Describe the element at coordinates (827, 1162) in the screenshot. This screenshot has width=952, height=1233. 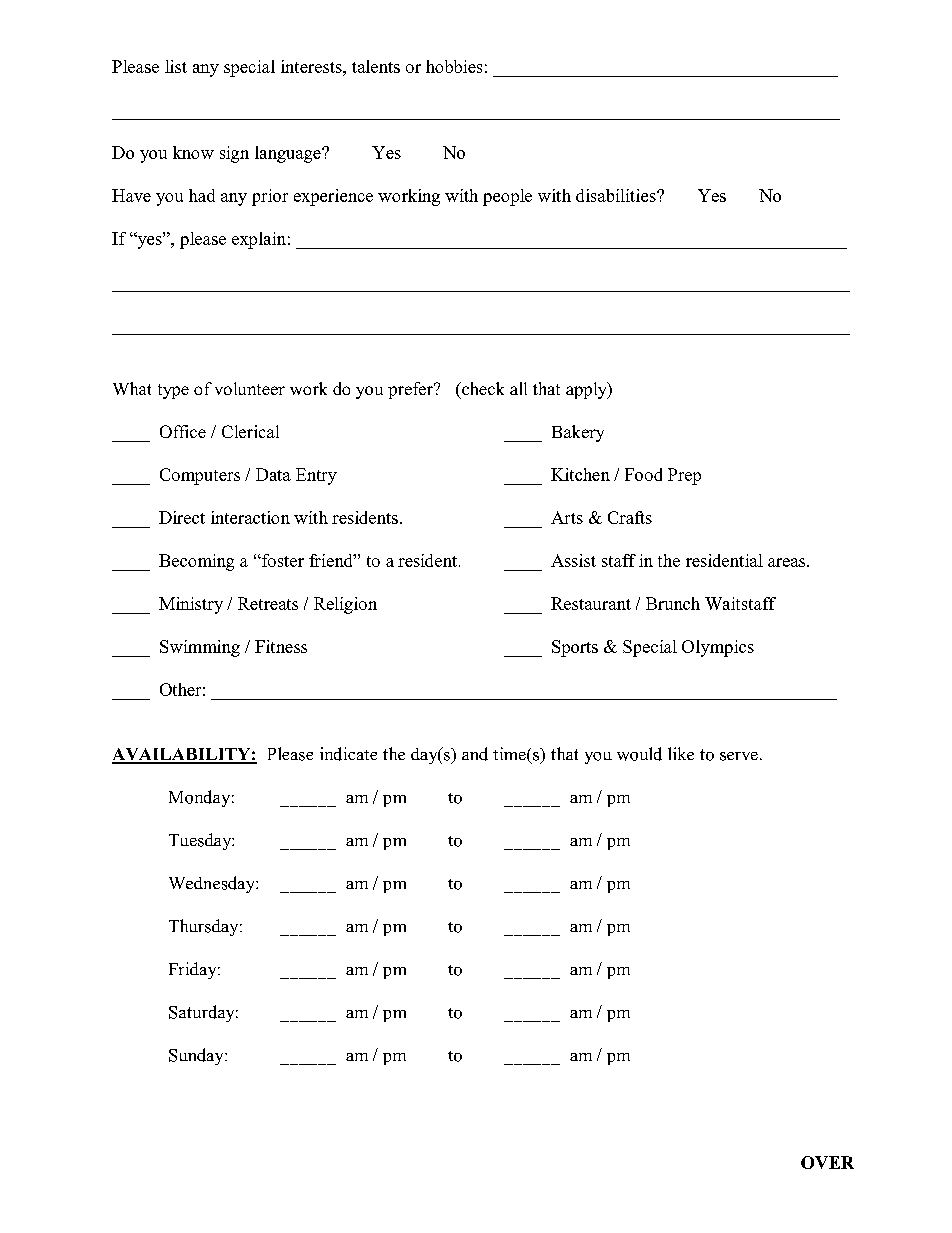
I see `OVER` at that location.
